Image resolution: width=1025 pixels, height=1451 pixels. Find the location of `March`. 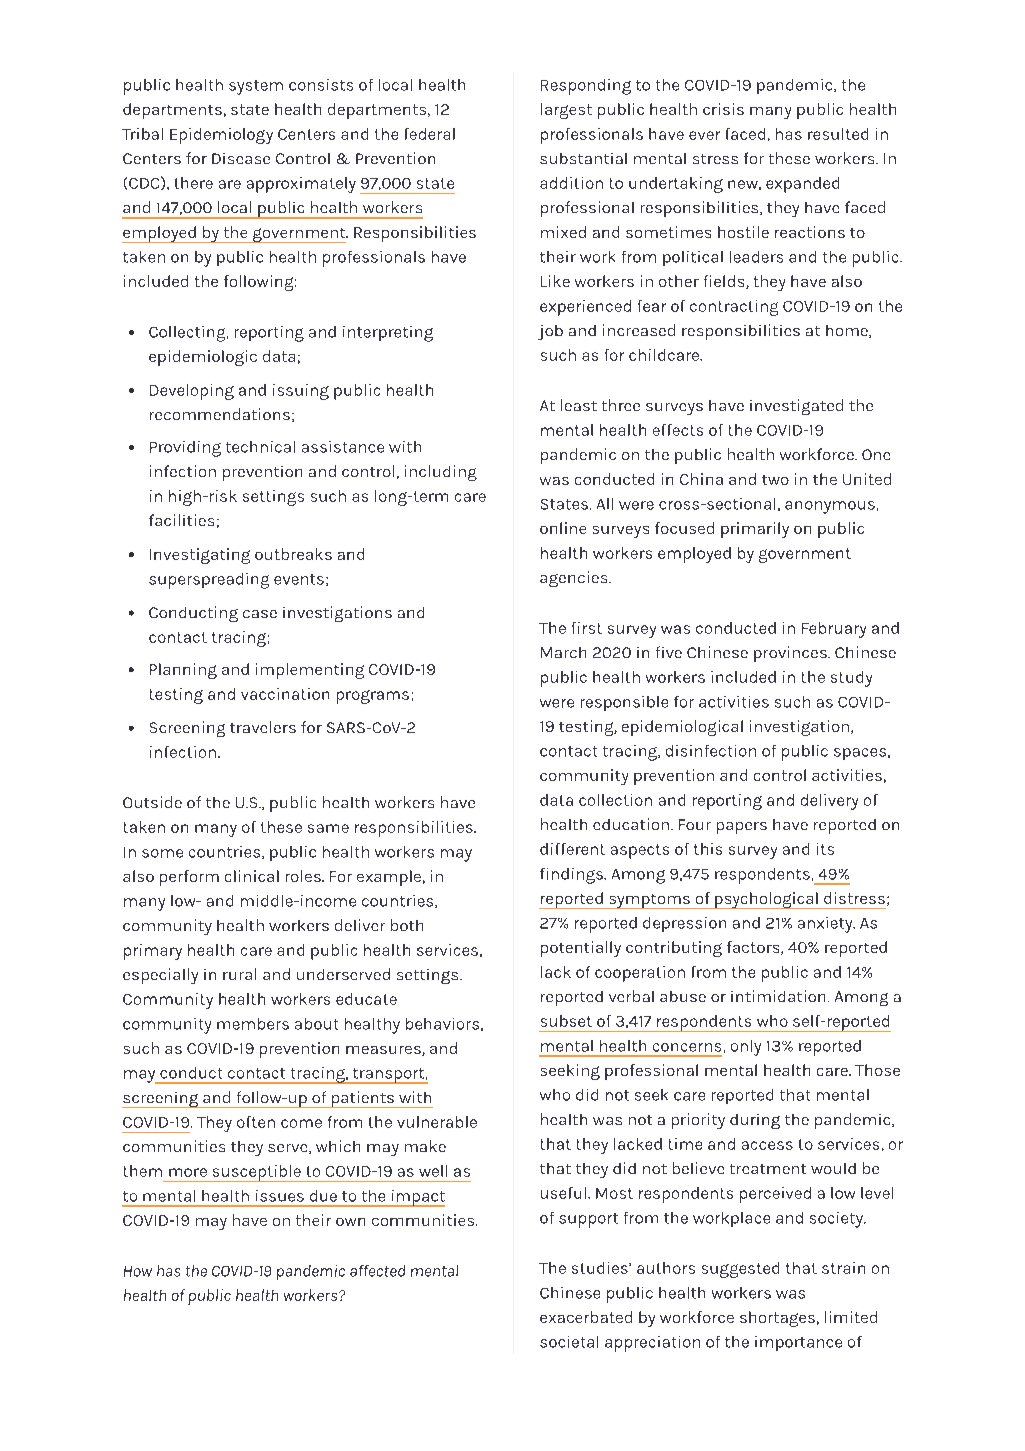

March is located at coordinates (563, 652).
